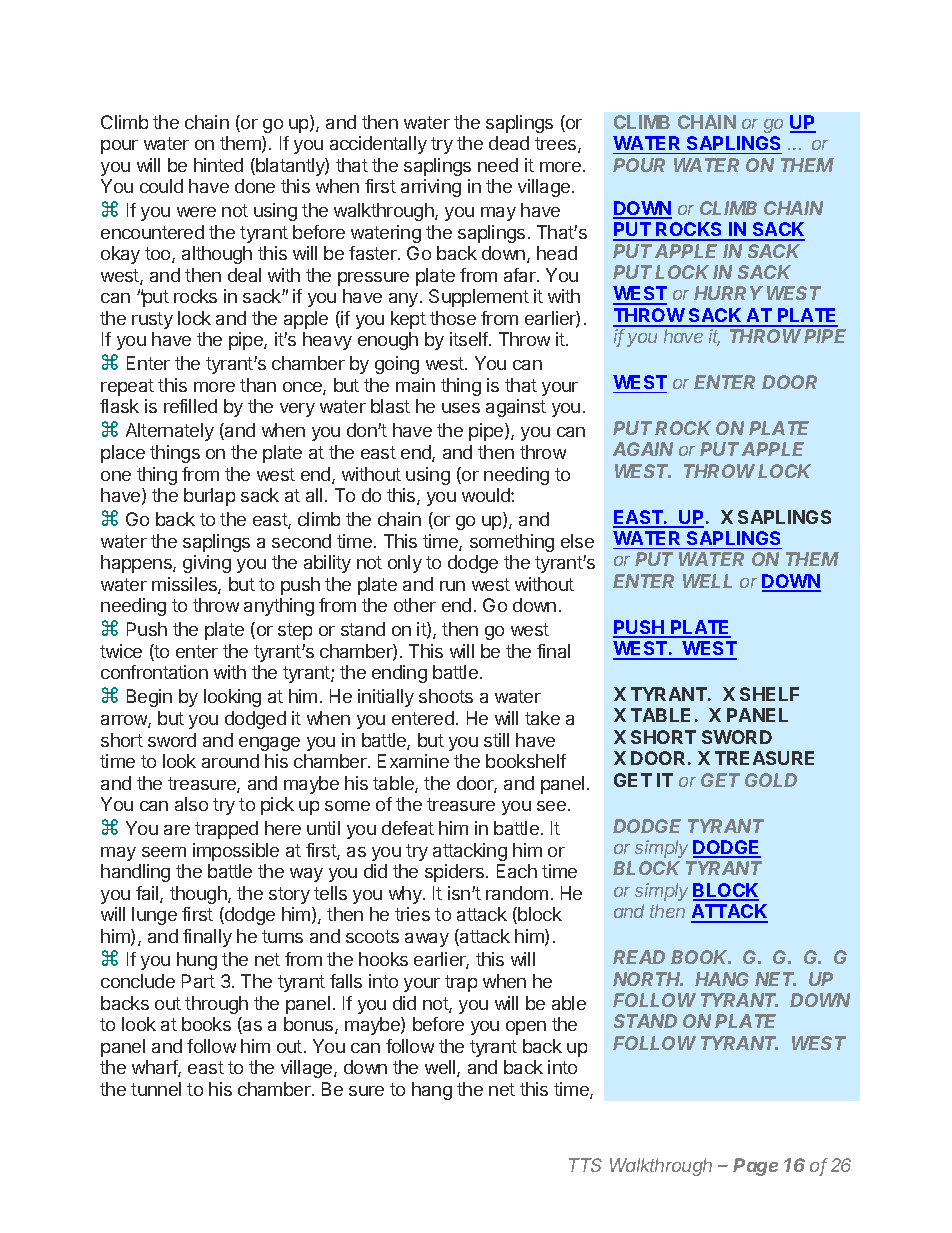 This screenshot has height=1233, width=952. What do you see at coordinates (310, 1025) in the screenshot?
I see `bonus` at bounding box center [310, 1025].
